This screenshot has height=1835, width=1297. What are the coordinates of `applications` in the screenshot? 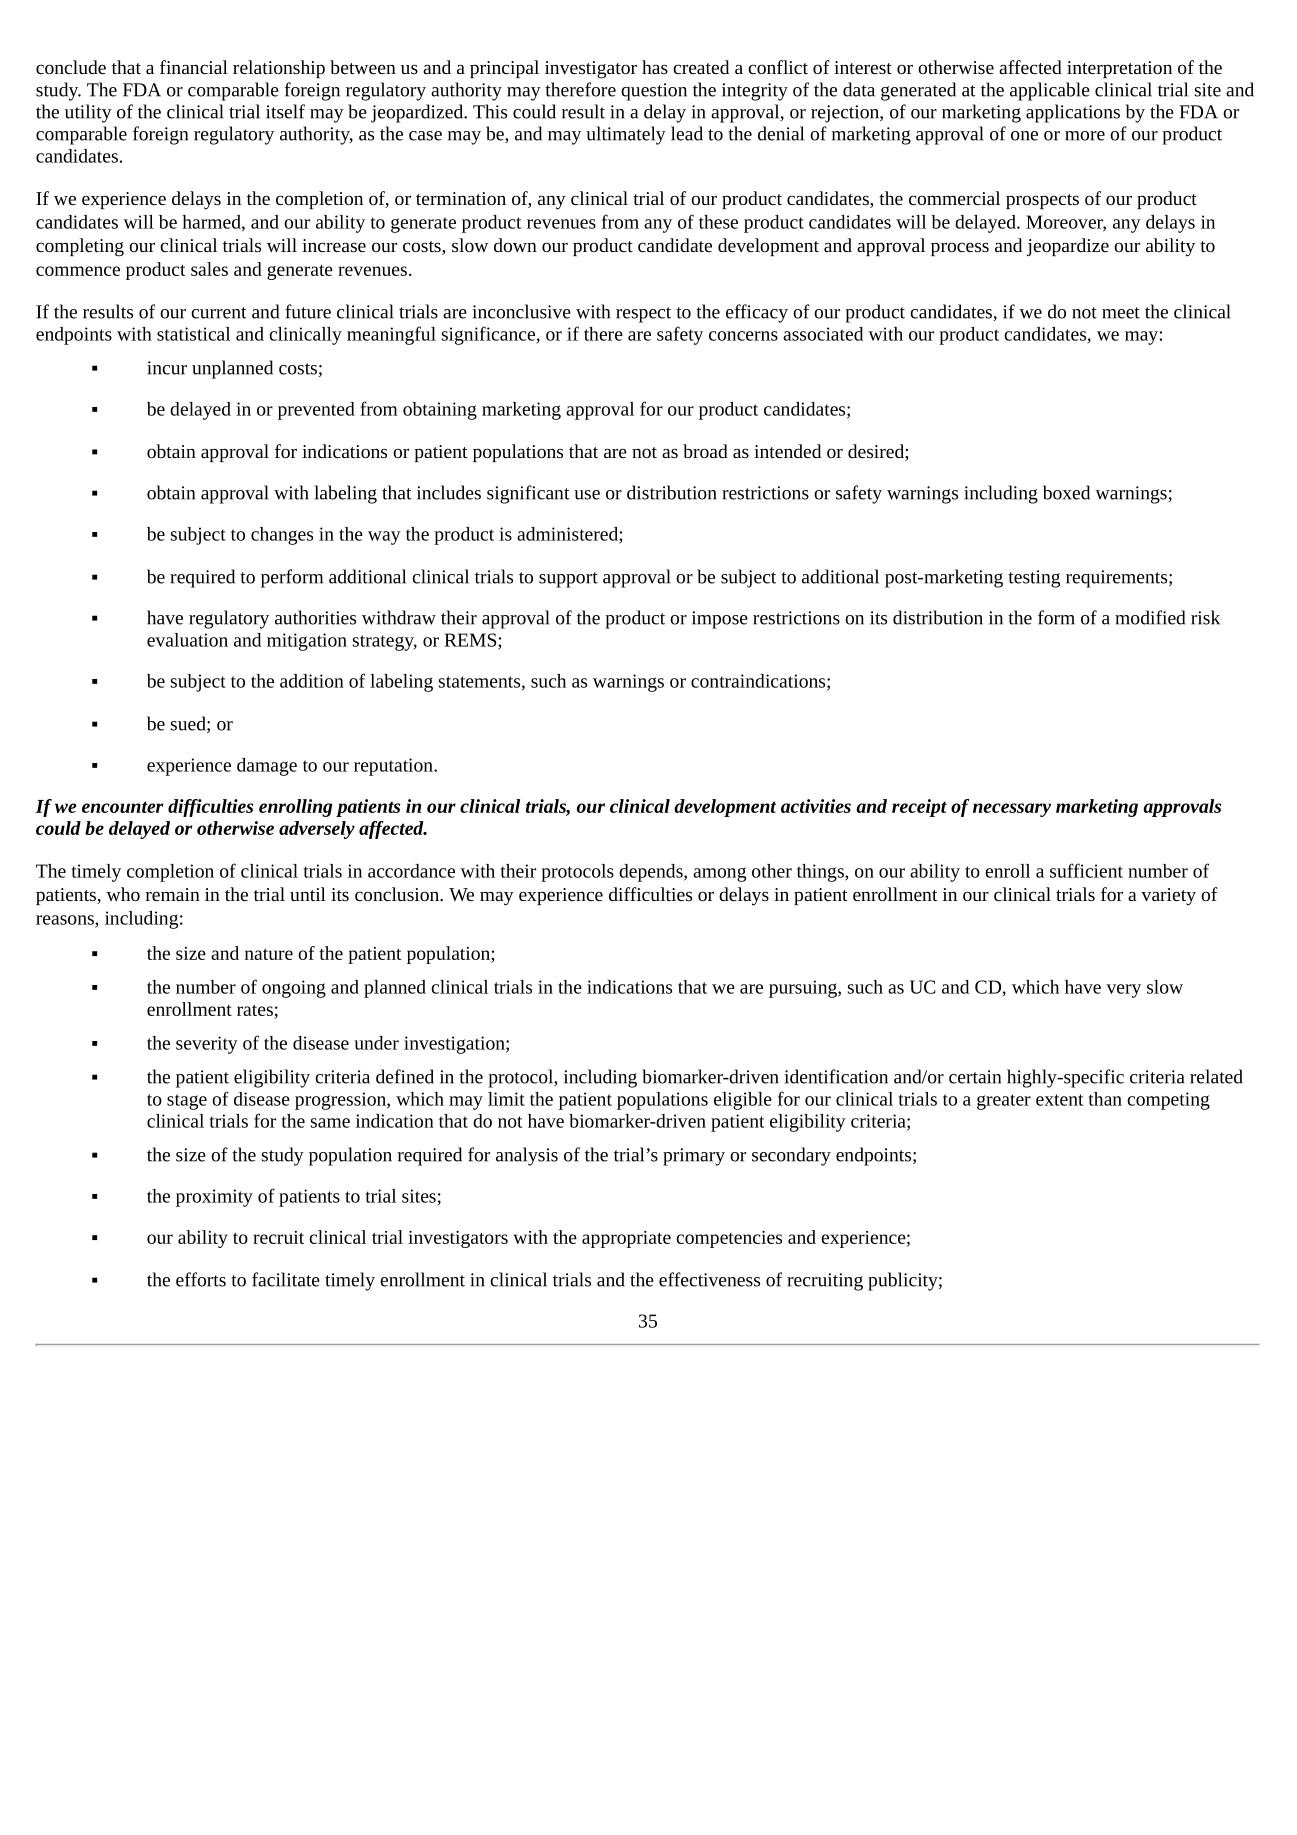 It's located at (1073, 113).
